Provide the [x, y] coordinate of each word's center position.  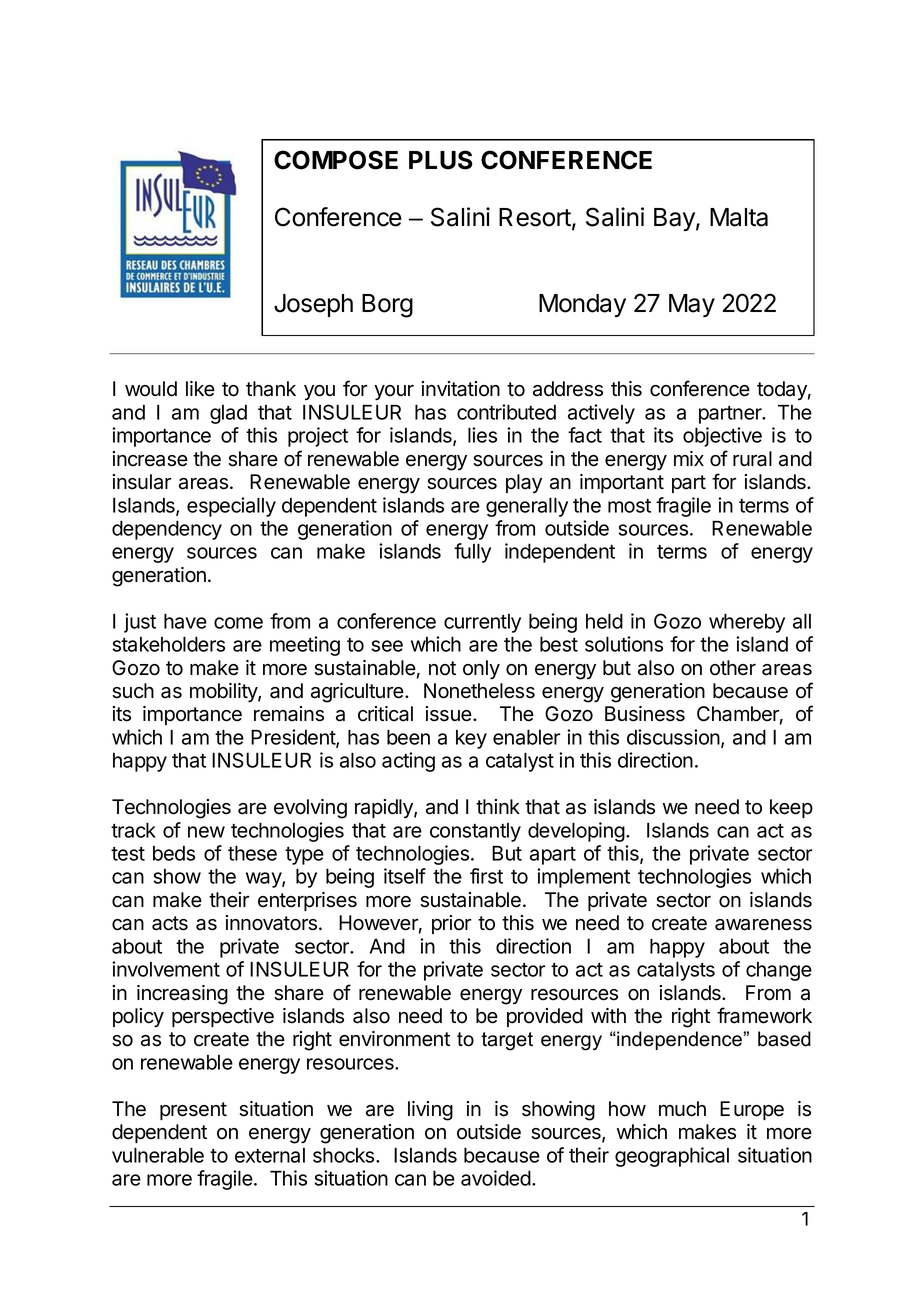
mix [689, 458]
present [193, 1111]
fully [472, 553]
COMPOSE [336, 160]
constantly [475, 832]
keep [791, 808]
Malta [739, 217]
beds [174, 853]
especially [231, 507]
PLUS [441, 160]
